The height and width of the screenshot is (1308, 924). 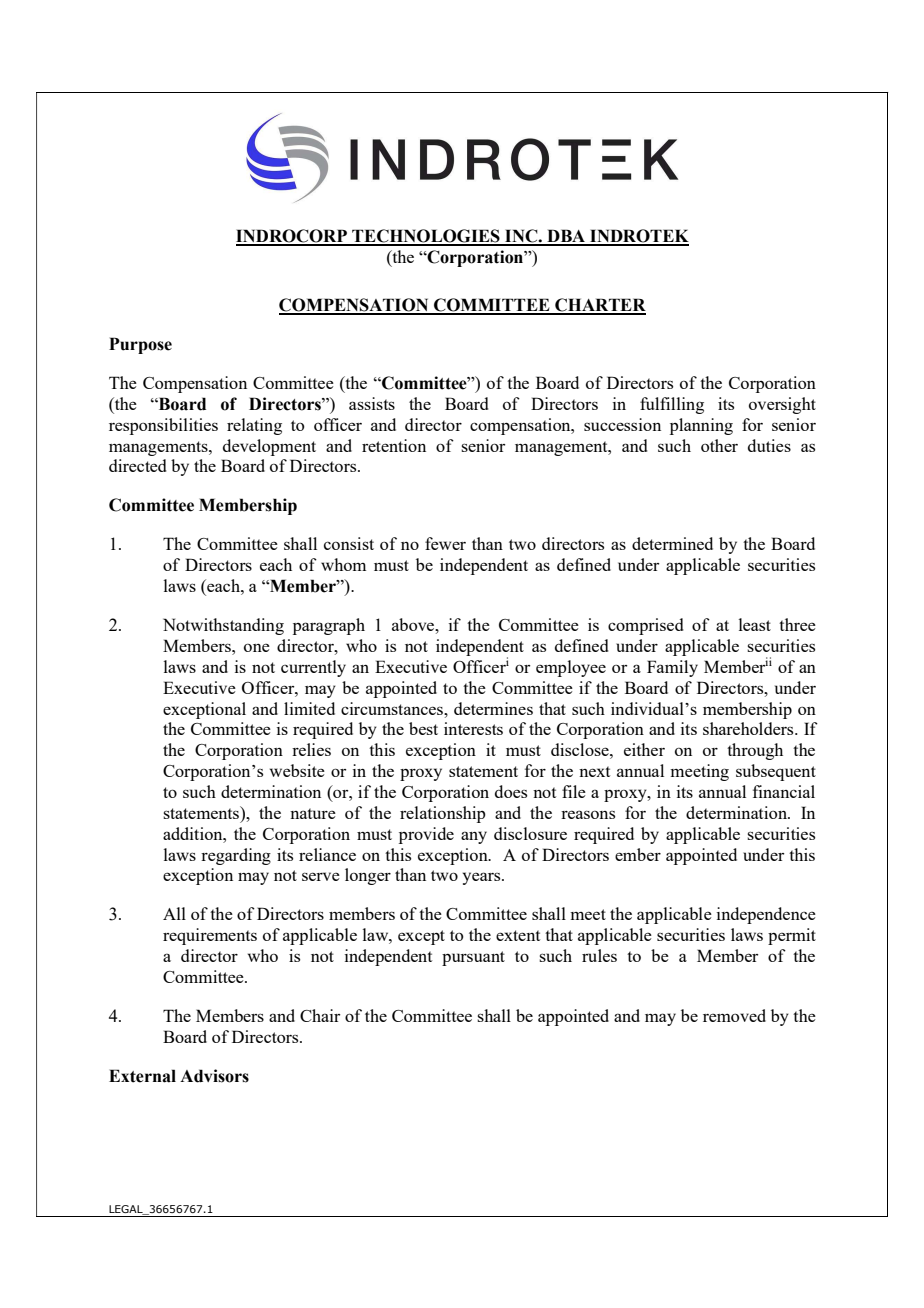 I want to click on fewer, so click(x=445, y=543).
